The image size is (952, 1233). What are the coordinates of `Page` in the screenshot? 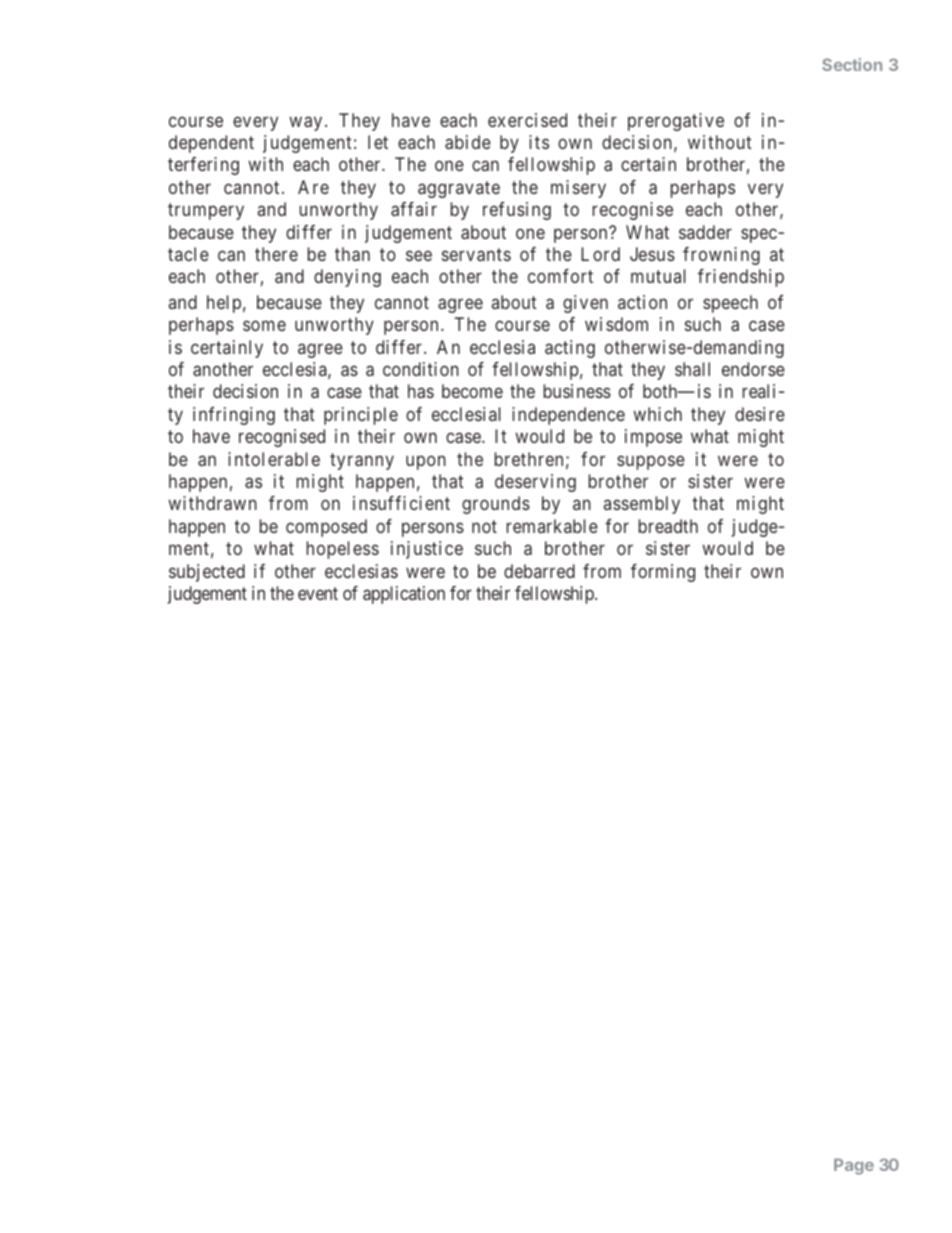 It's located at (854, 1166).
